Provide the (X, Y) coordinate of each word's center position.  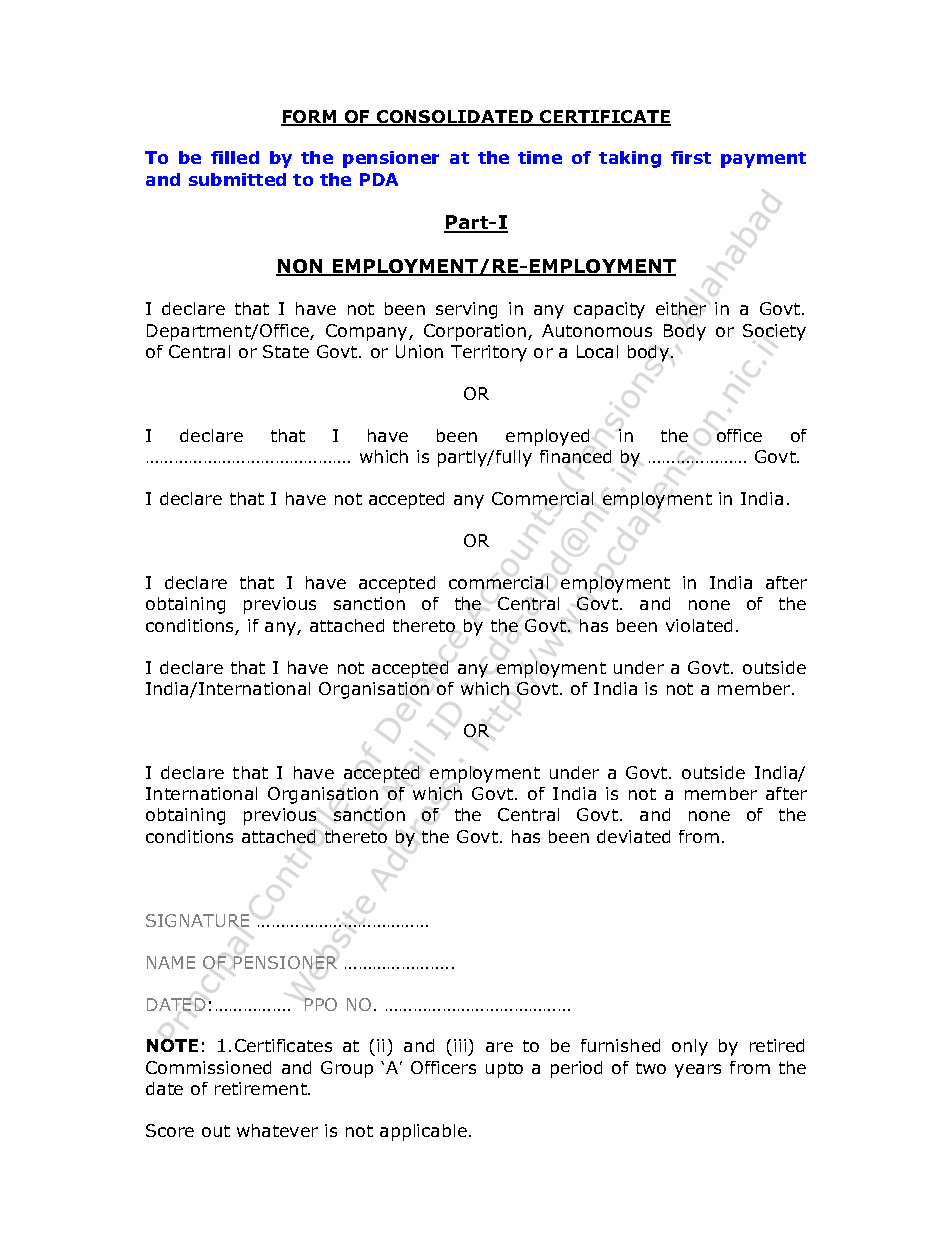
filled (235, 157)
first (691, 157)
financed (575, 456)
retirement (262, 1088)
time (540, 157)
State (286, 351)
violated (699, 625)
